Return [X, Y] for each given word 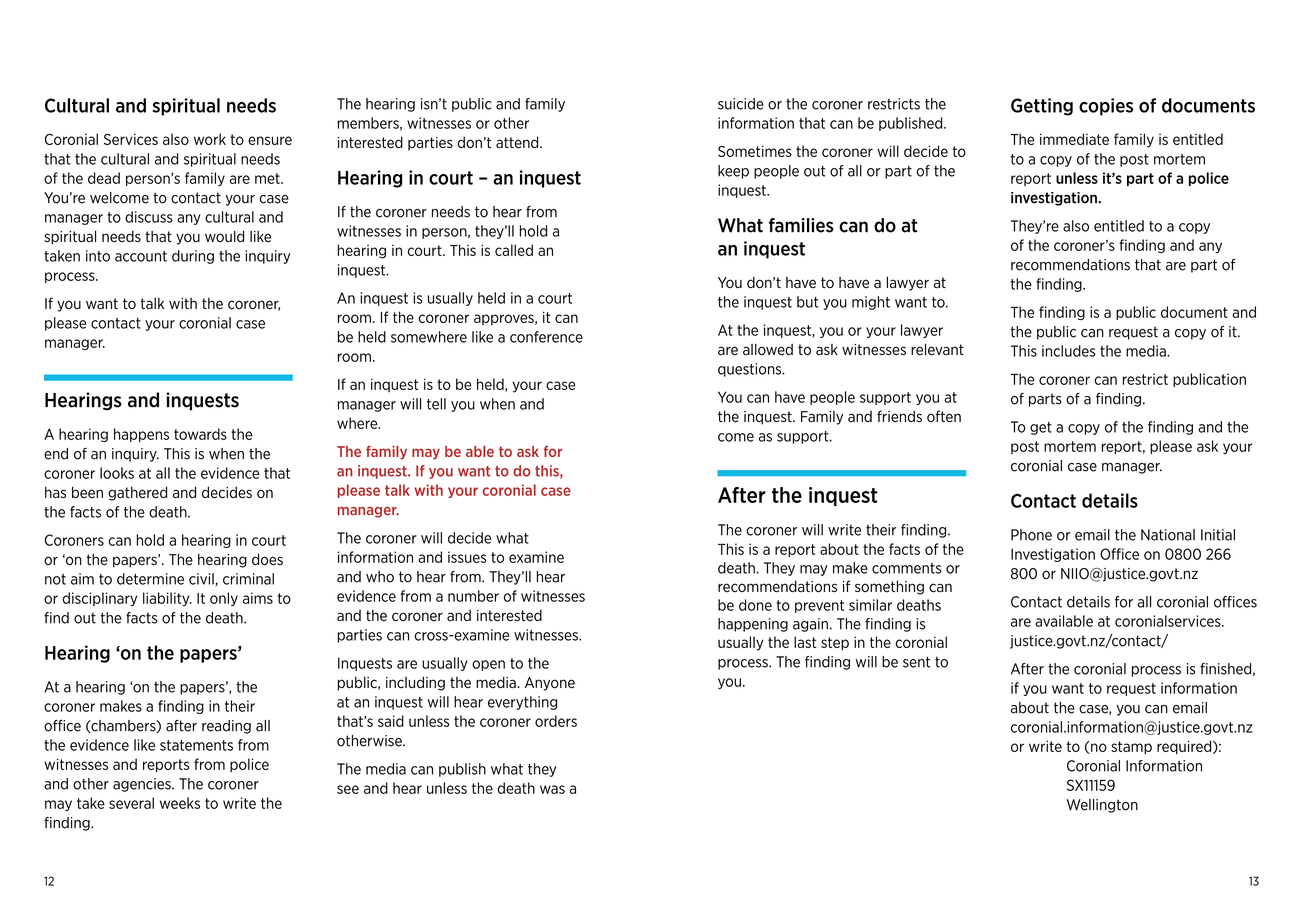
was [552, 789]
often [944, 416]
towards [200, 434]
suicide [741, 104]
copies [1106, 107]
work [210, 139]
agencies [143, 785]
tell [436, 404]
